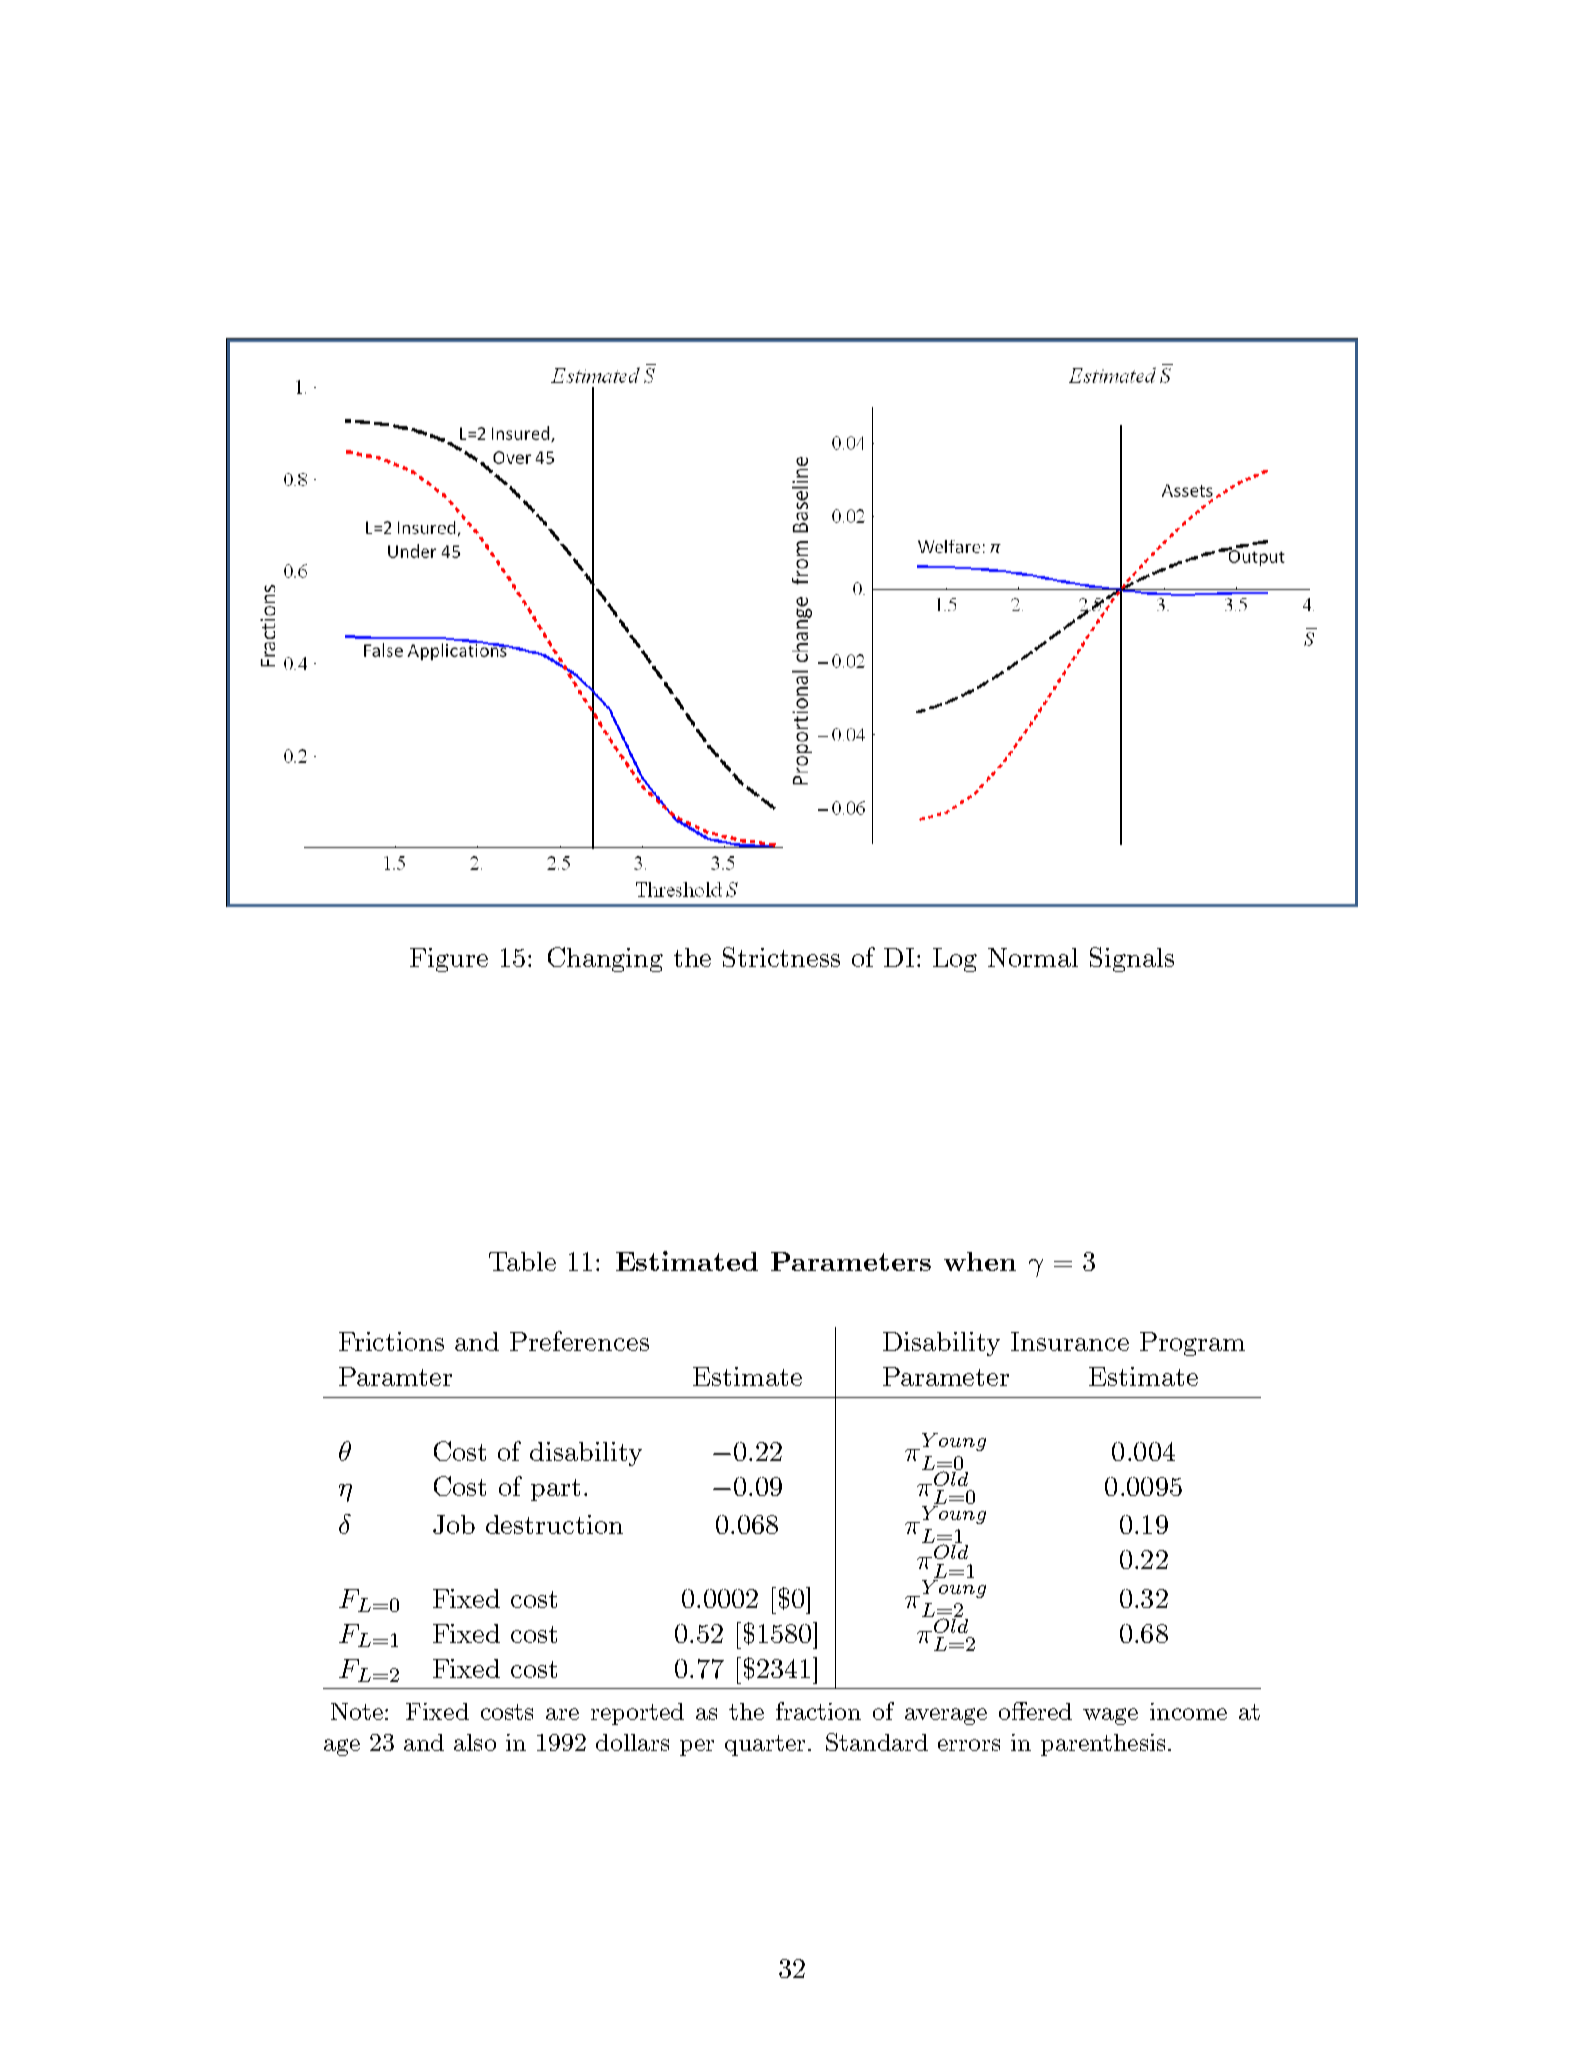  What do you see at coordinates (1070, 1341) in the screenshot?
I see `Insurance` at bounding box center [1070, 1341].
